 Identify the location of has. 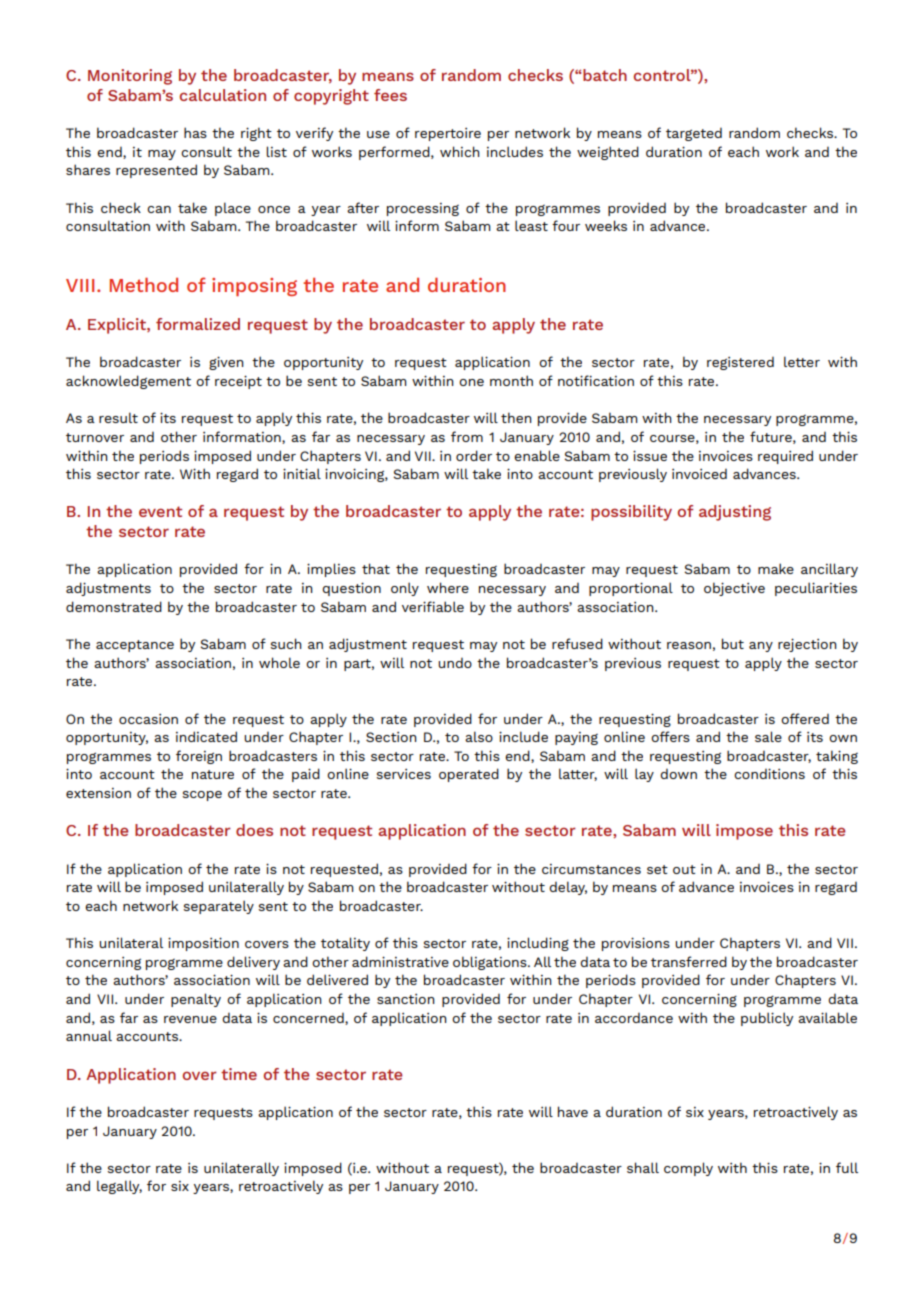
(195, 132).
